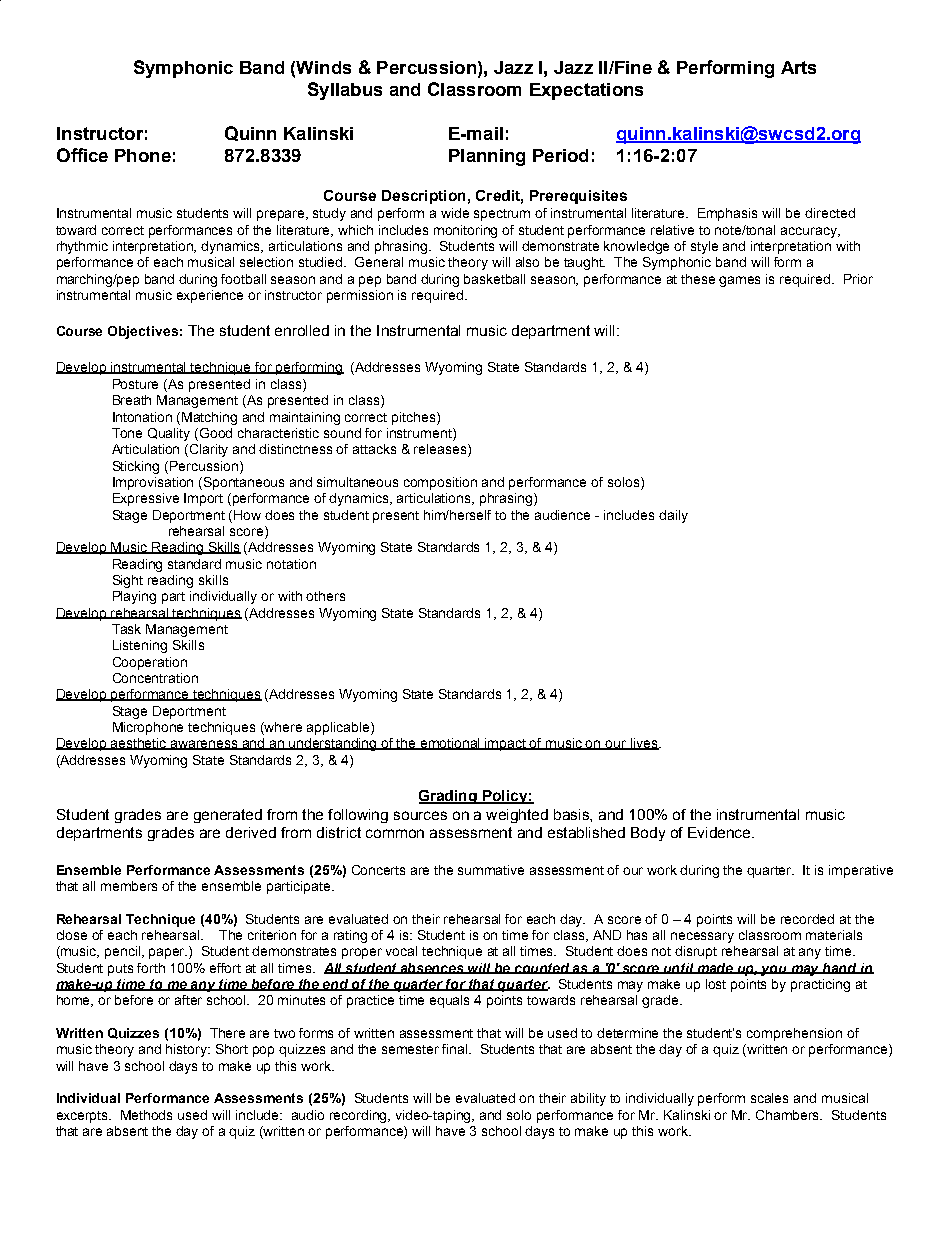 This document has width=952, height=1233. Describe the element at coordinates (798, 67) in the document. I see `Arts` at that location.
